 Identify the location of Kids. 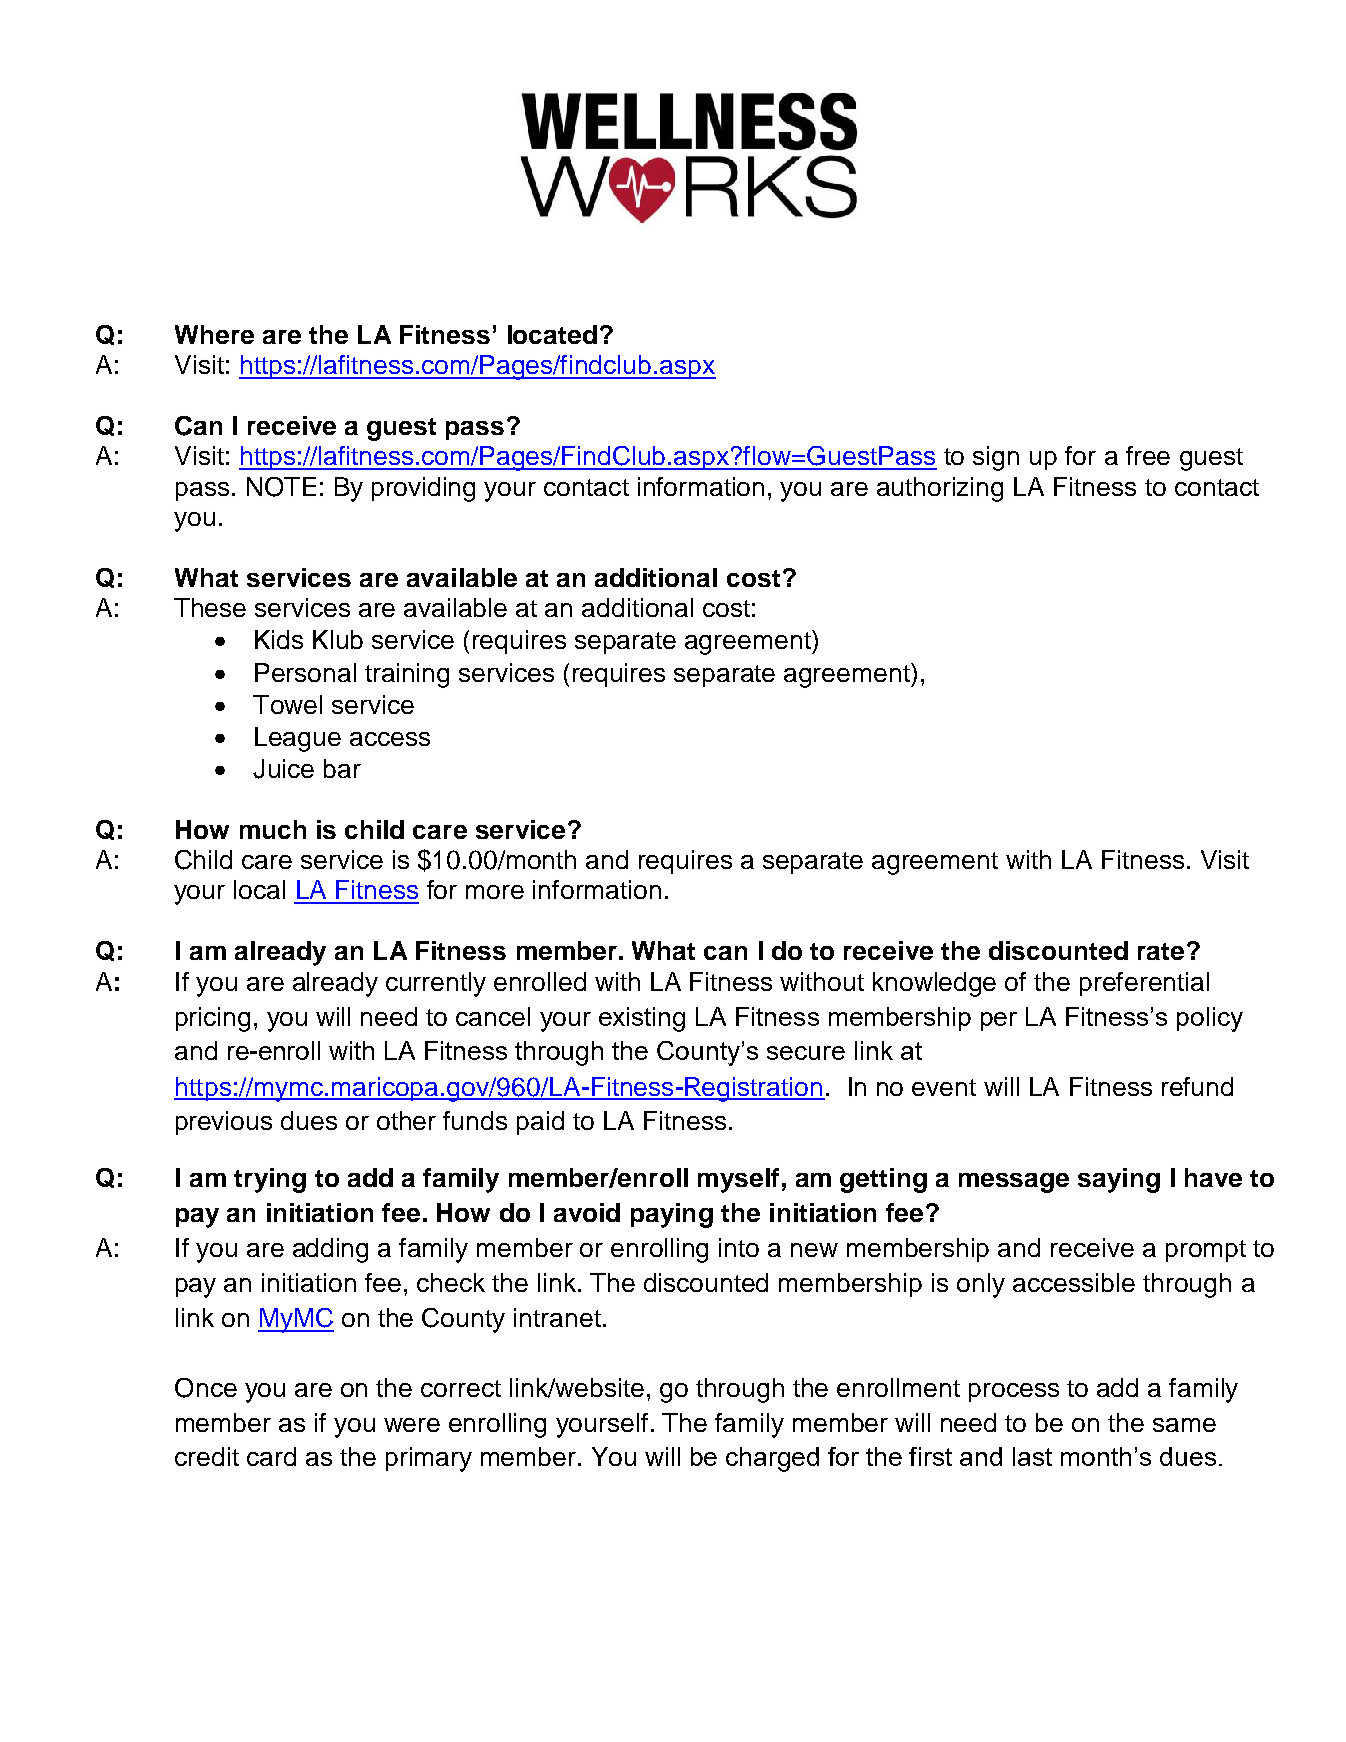
(279, 639).
